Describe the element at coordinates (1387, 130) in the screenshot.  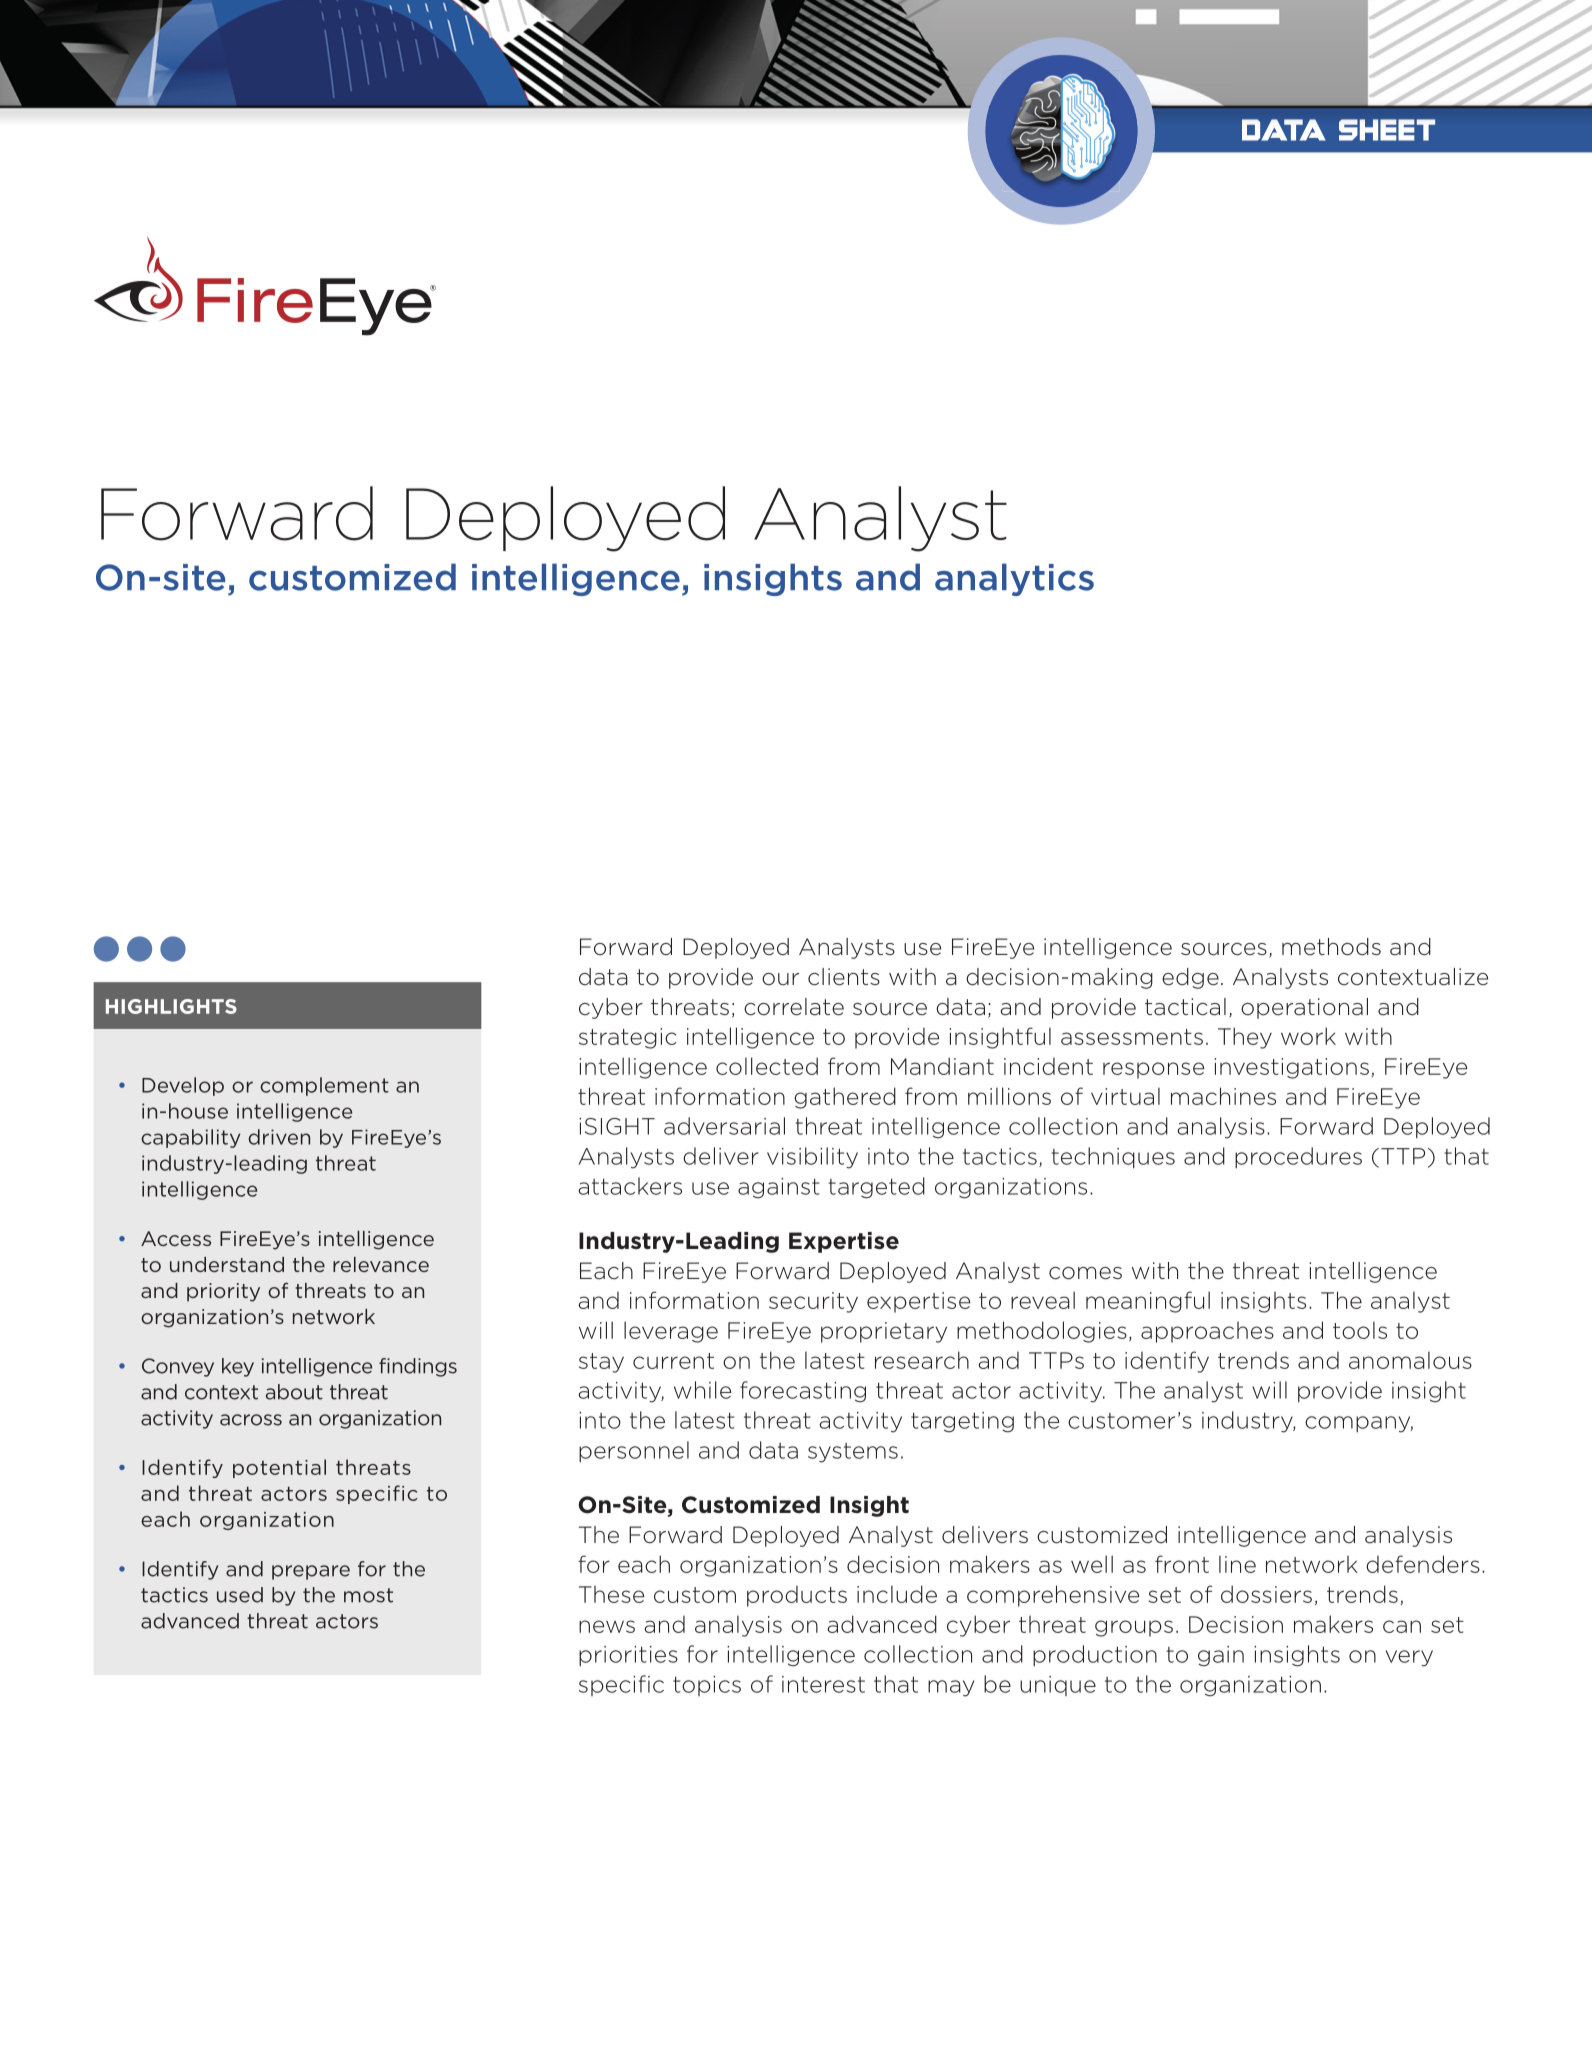
I see `sheet` at that location.
